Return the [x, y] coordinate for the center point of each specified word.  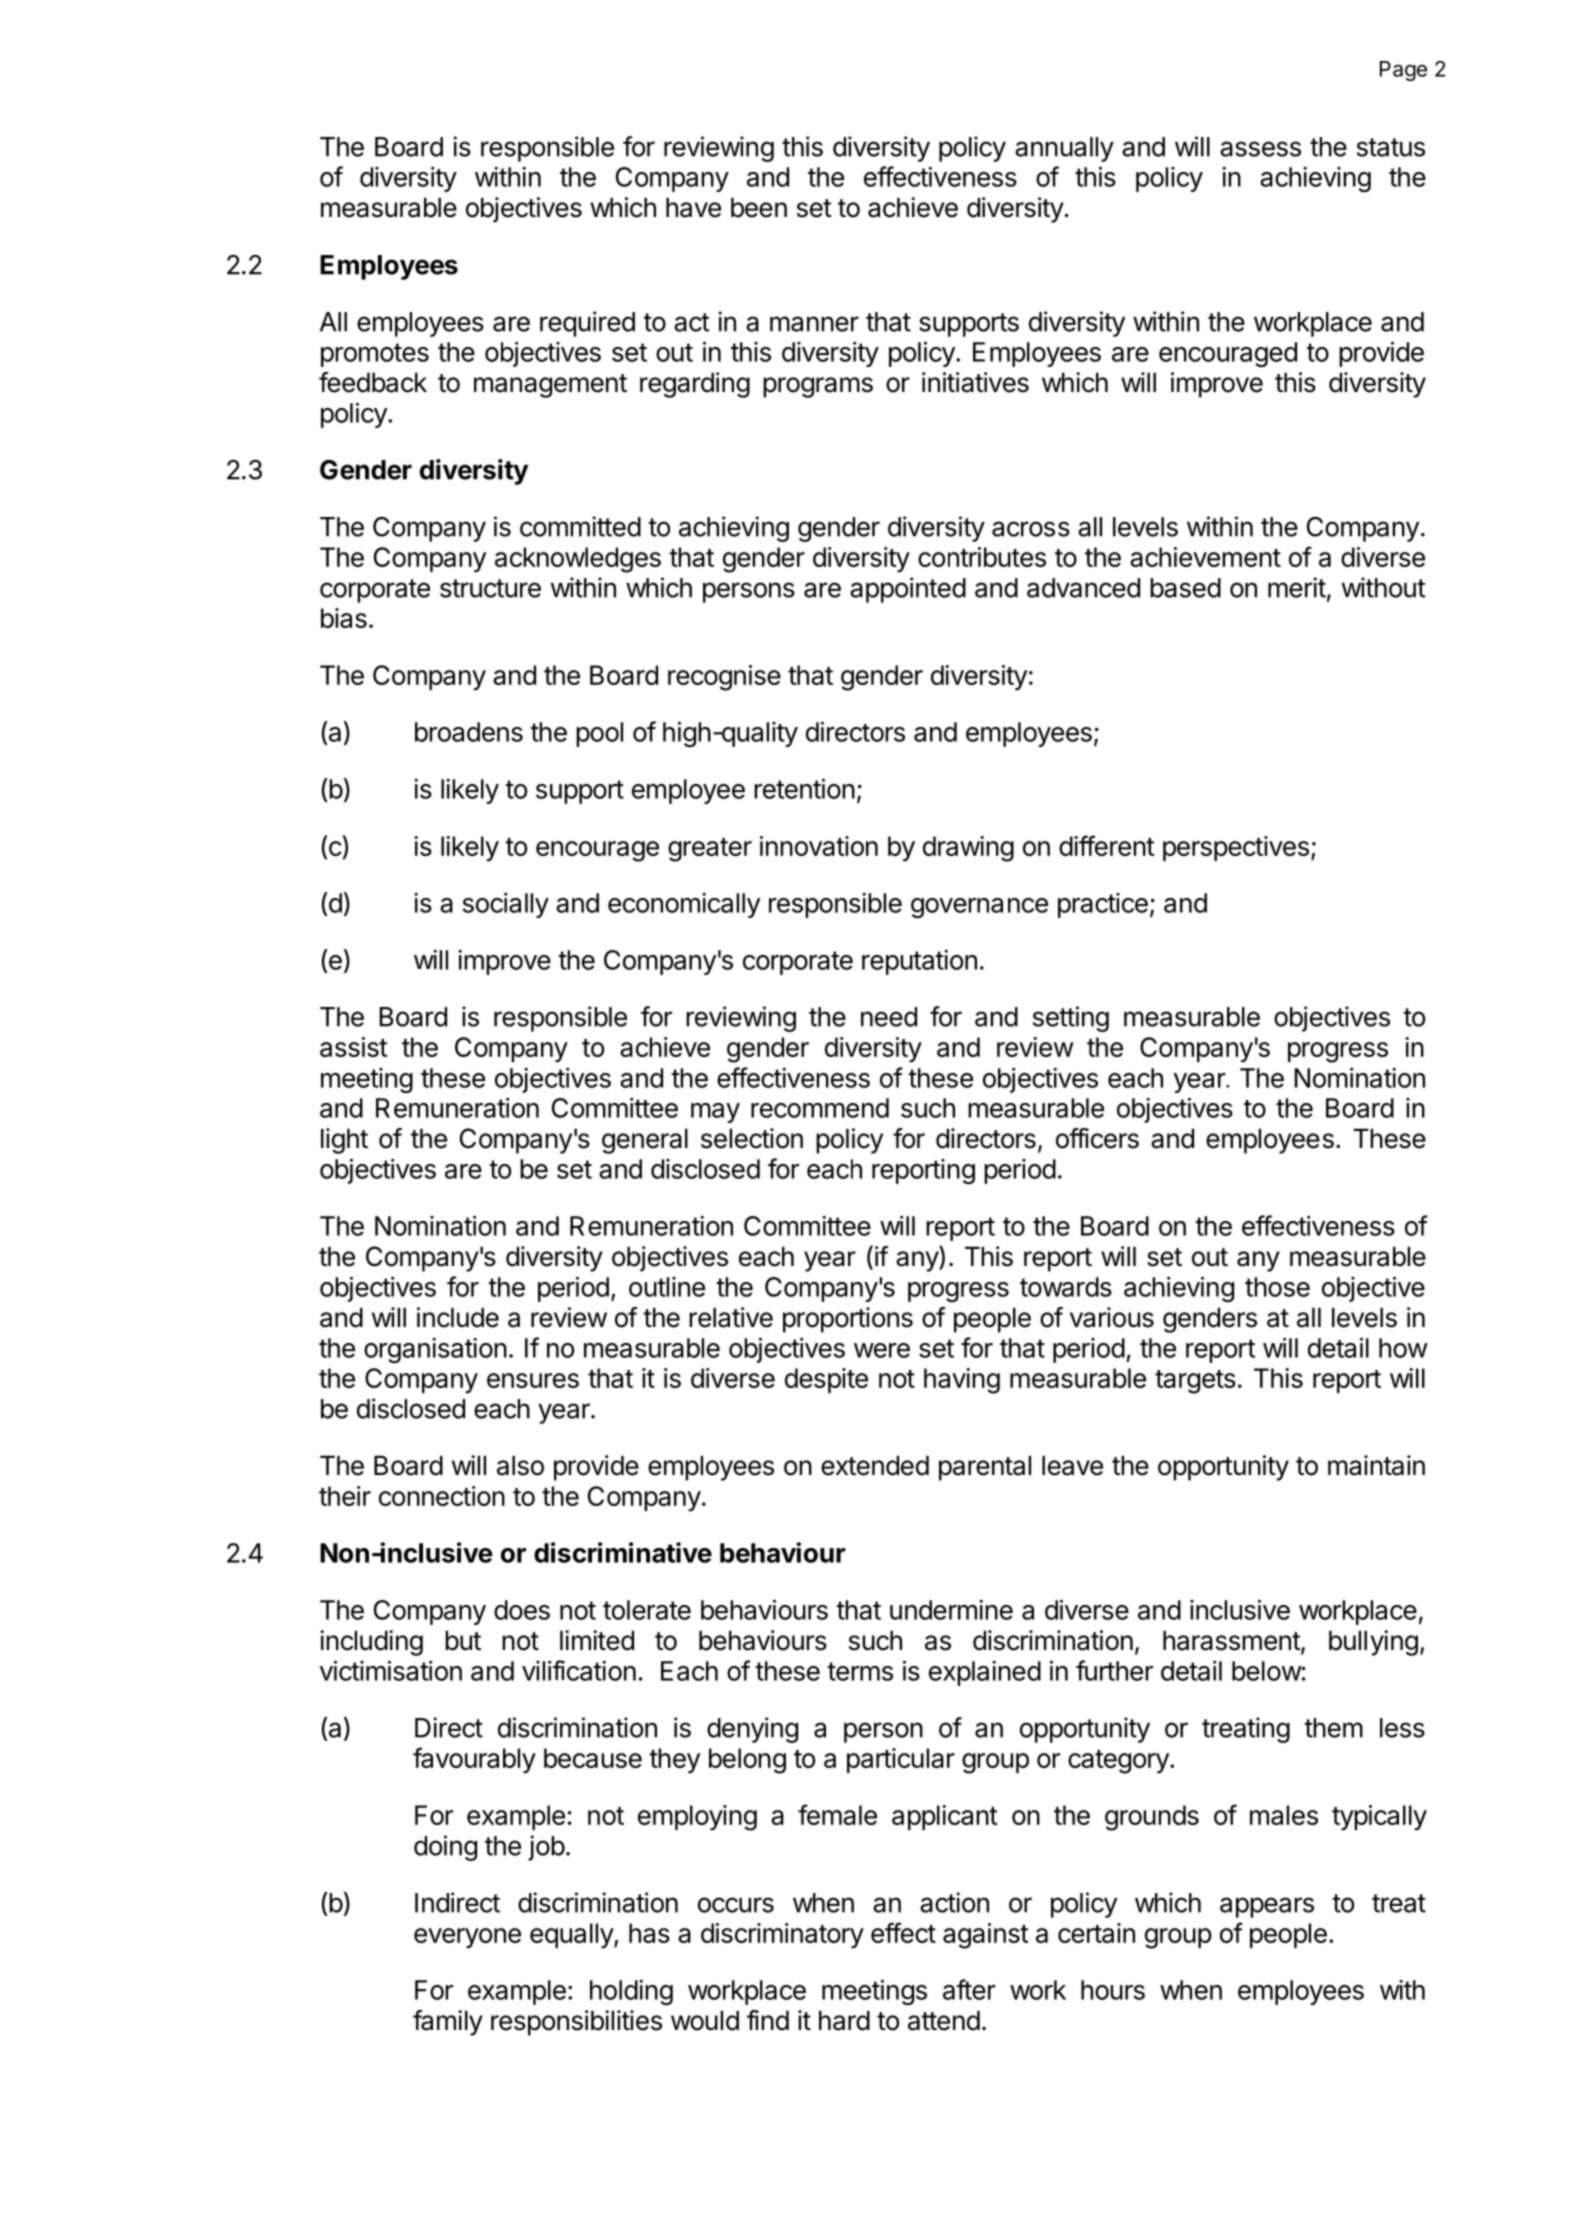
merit [1297, 587]
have [693, 208]
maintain [1376, 1465]
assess [1260, 149]
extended [875, 1466]
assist [353, 1047]
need [889, 1017]
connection [442, 1496]
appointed [908, 590]
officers [1097, 1138]
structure [490, 588]
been [759, 208]
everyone [467, 1938]
